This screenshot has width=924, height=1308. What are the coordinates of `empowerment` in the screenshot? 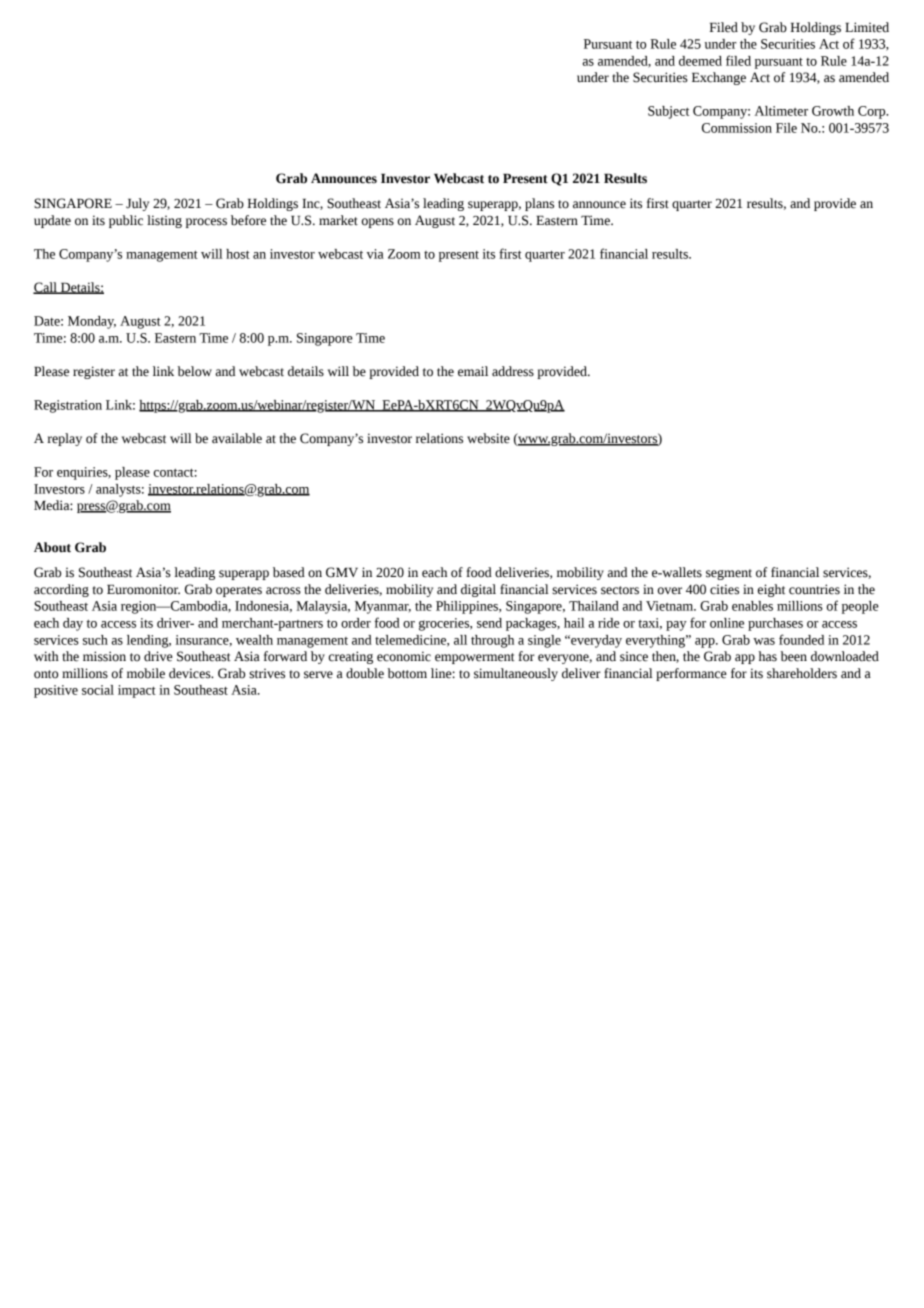 It's located at (475, 658).
